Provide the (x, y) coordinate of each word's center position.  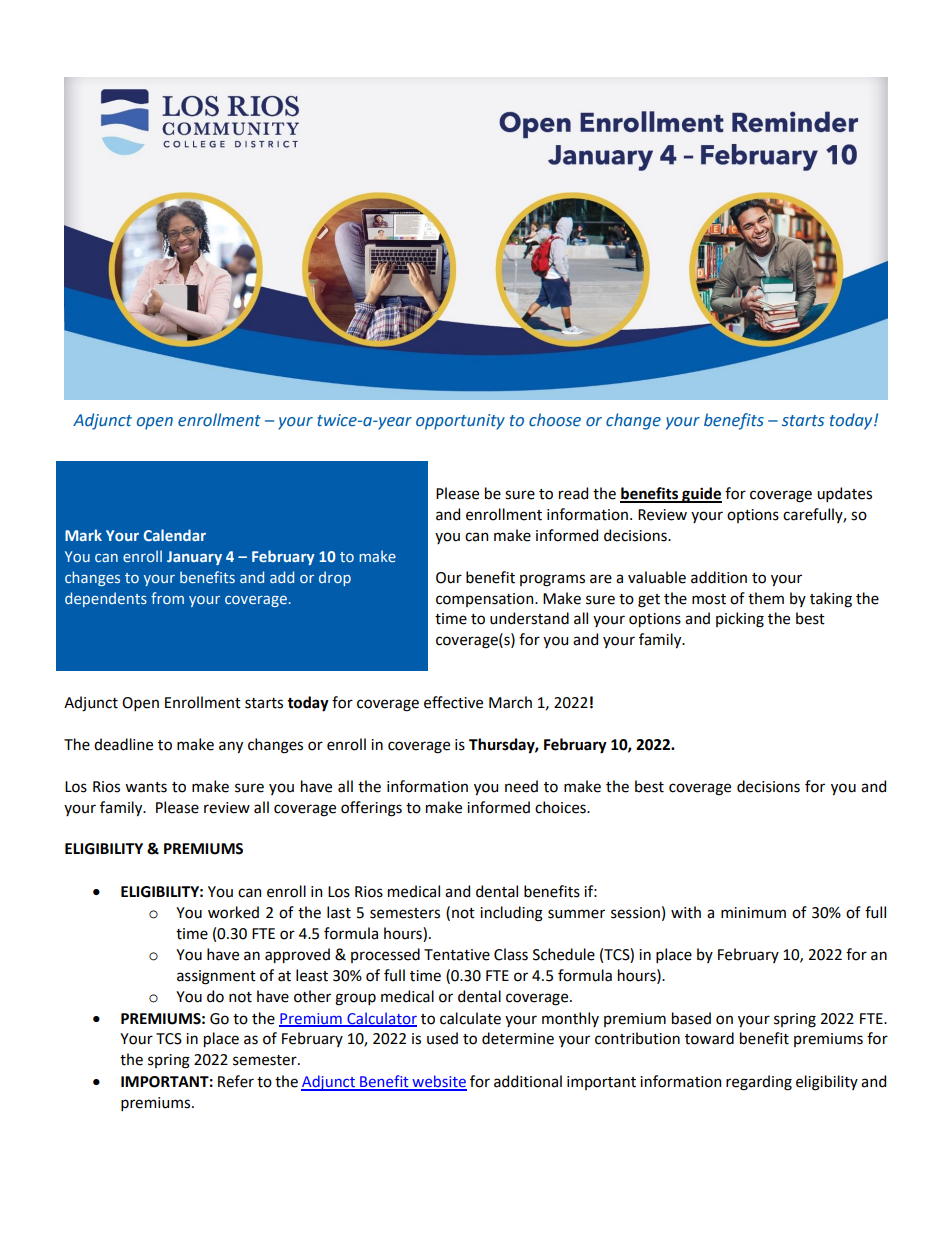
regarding (759, 1083)
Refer (236, 1081)
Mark (83, 535)
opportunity (460, 422)
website (438, 1082)
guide (701, 495)
